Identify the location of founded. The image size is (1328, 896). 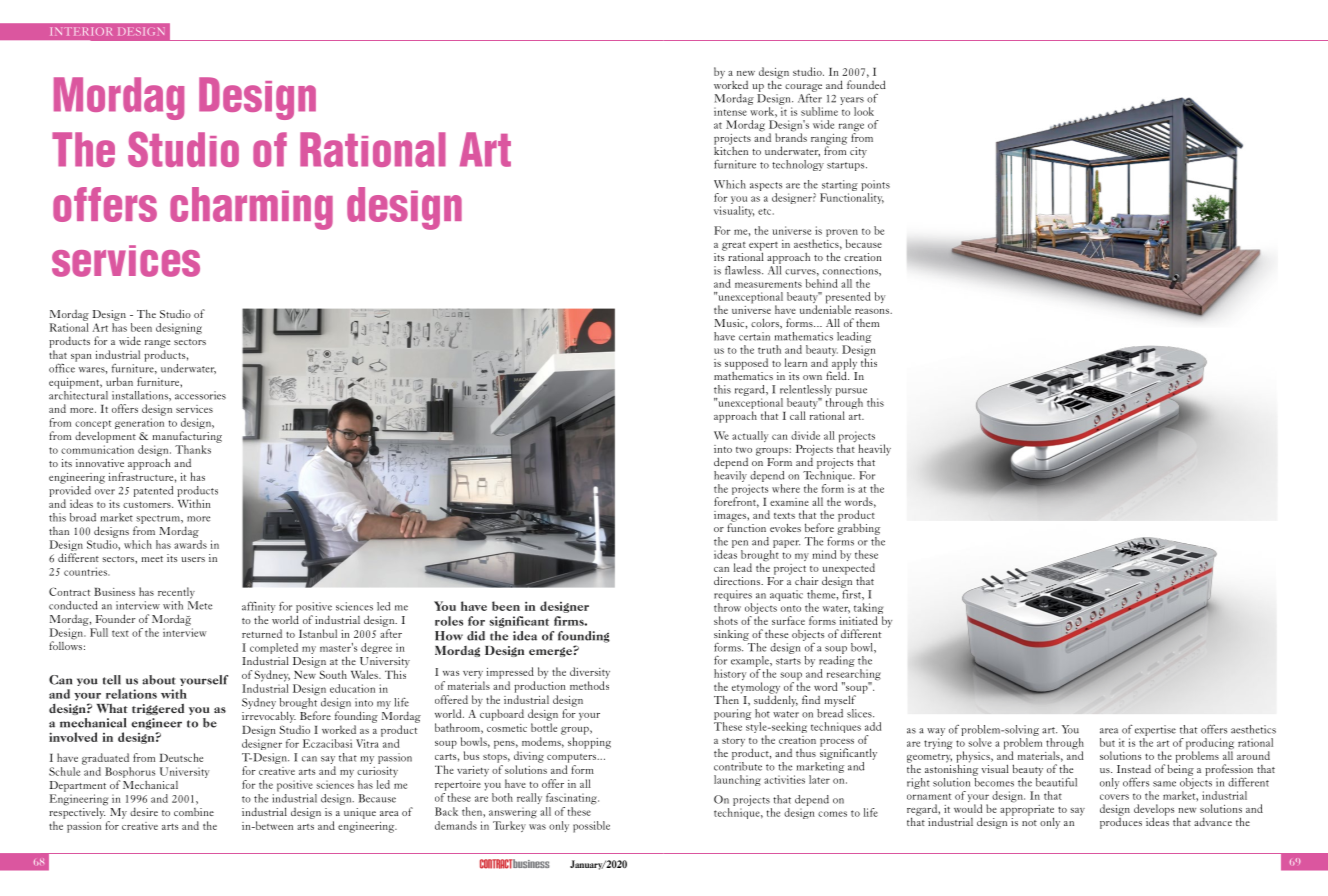
(866, 84).
